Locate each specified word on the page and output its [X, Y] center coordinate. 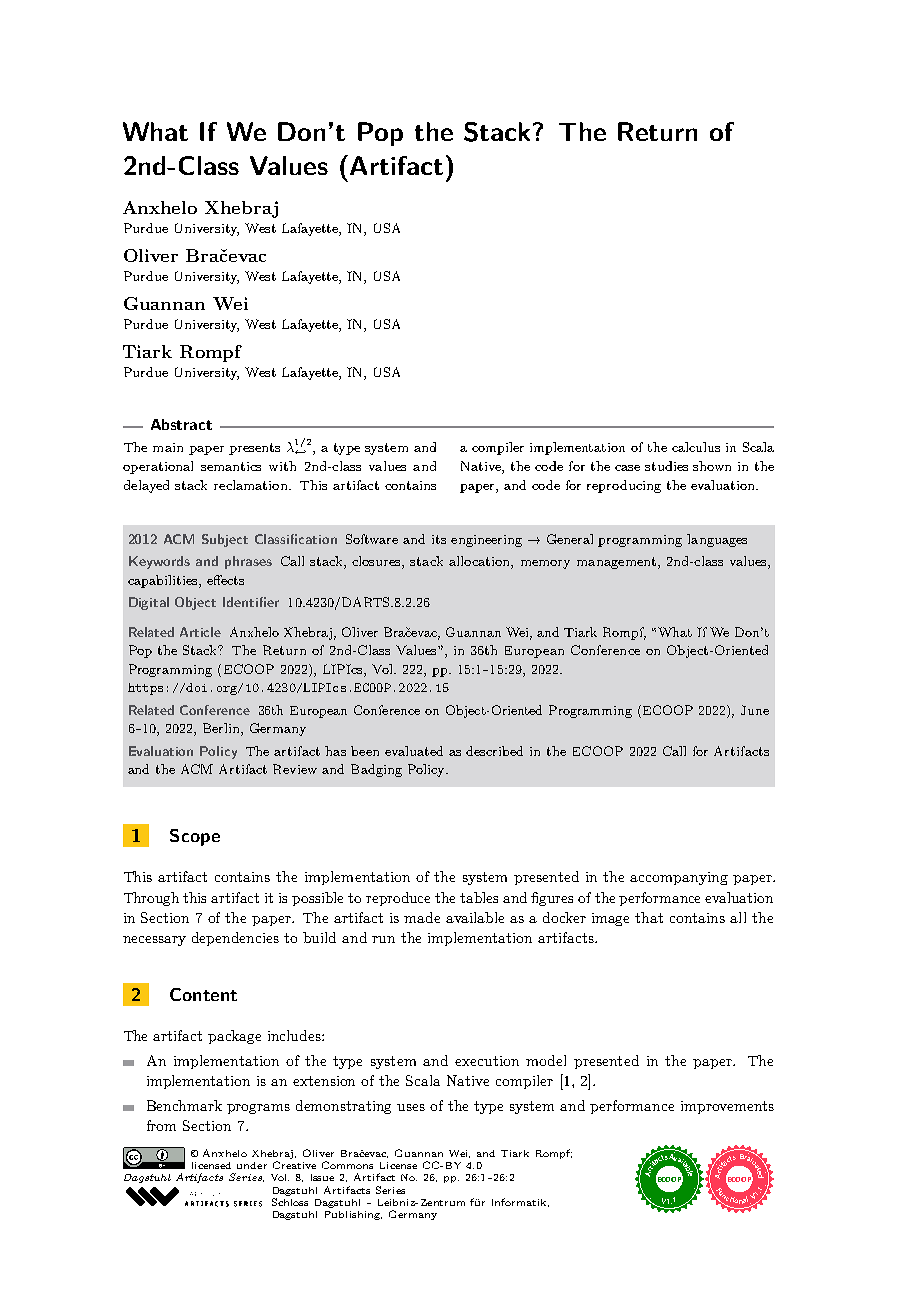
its [439, 539]
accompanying [679, 878]
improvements [727, 1107]
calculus [696, 447]
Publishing [353, 1215]
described [494, 751]
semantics [231, 466]
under [252, 1165]
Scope [195, 837]
